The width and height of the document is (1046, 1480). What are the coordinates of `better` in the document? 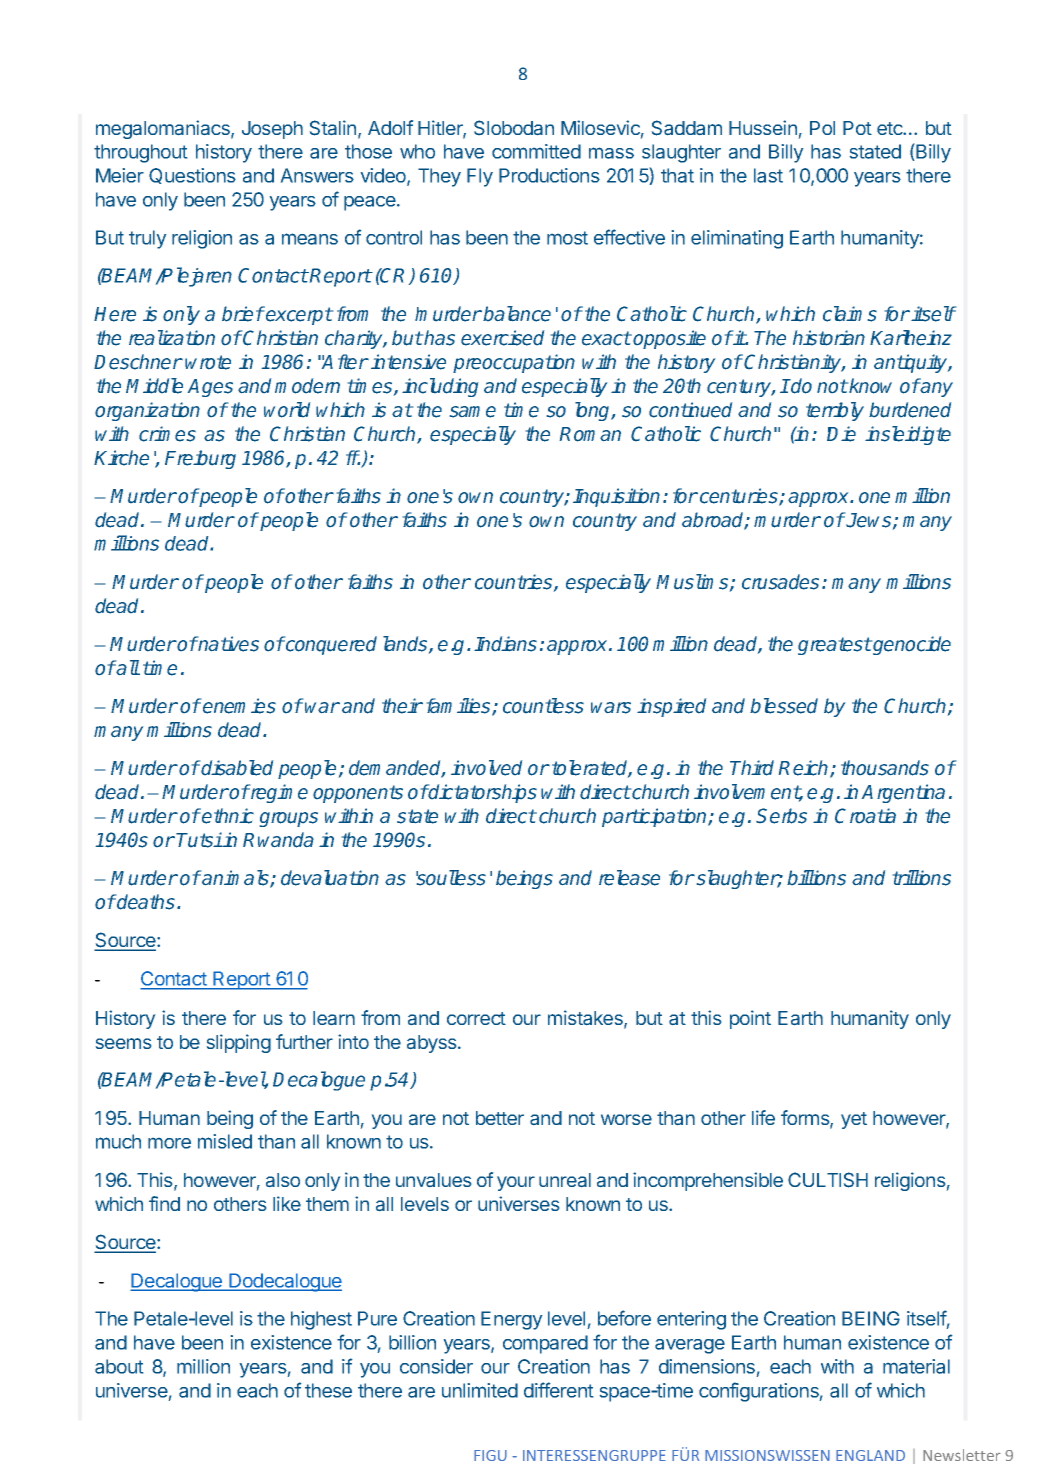 It's located at (500, 1118).
